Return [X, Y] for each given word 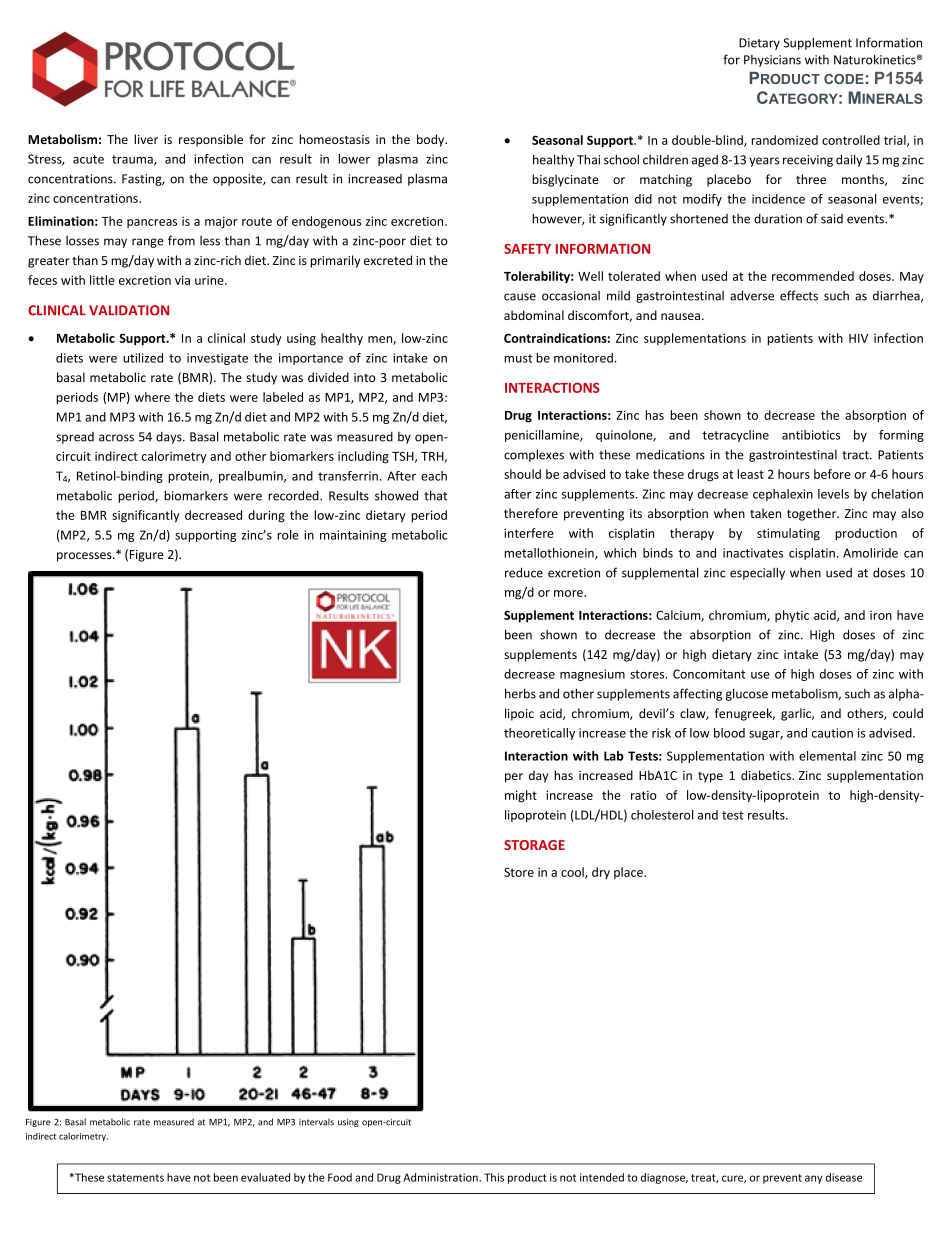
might [521, 796]
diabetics [767, 775]
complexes [534, 455]
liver [146, 139]
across [116, 438]
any [814, 1179]
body [432, 140]
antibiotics [811, 435]
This [494, 1177]
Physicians [772, 61]
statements [135, 1178]
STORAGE [534, 845]
